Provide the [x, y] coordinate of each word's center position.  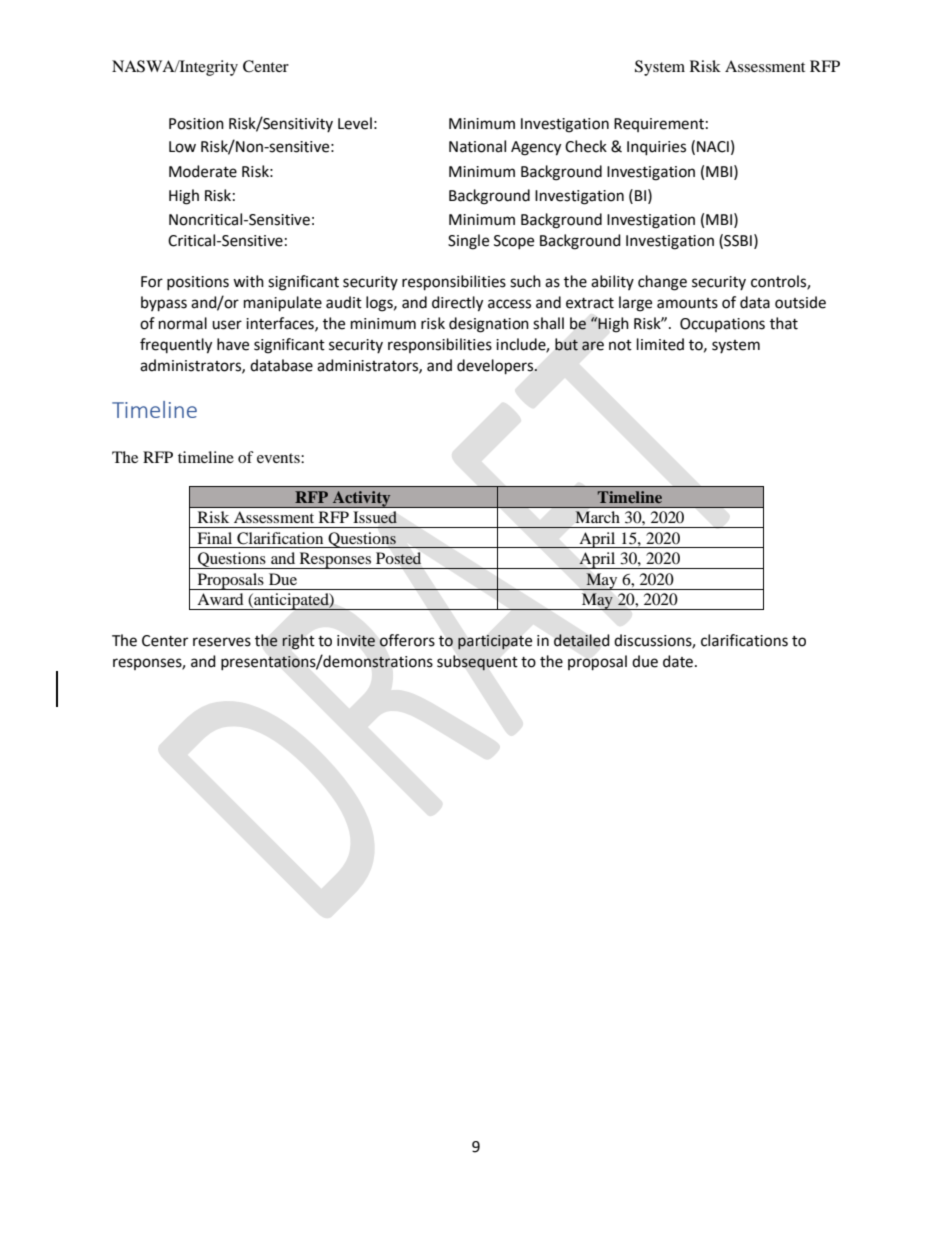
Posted [398, 558]
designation [489, 325]
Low [182, 147]
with [248, 281]
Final [214, 538]
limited [660, 344]
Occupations [722, 325]
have [233, 344]
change [662, 283]
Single [468, 242]
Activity [361, 499]
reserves [222, 642]
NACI [713, 147]
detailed [581, 640]
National [477, 146]
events [279, 458]
